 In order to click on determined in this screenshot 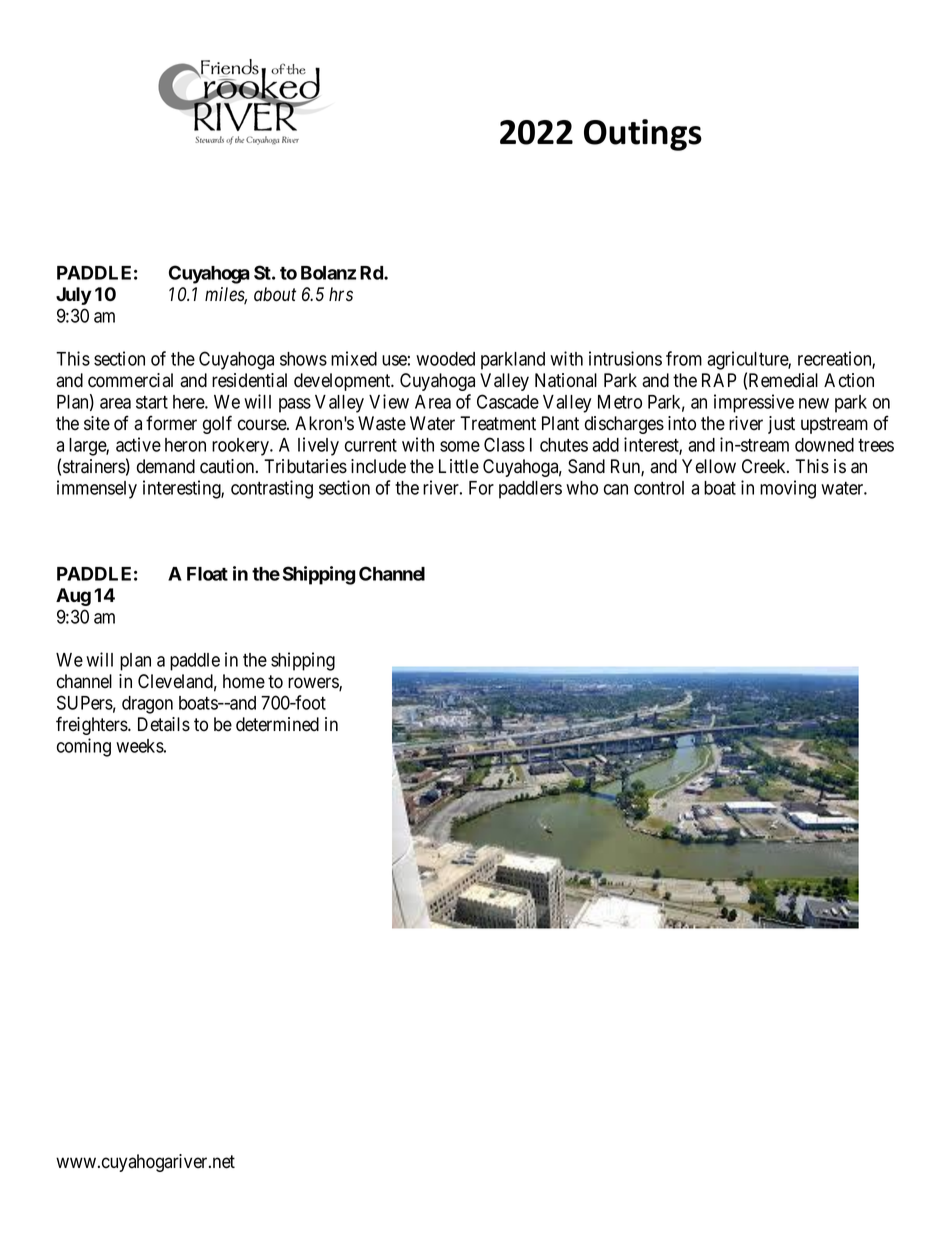, I will do `click(277, 724)`.
